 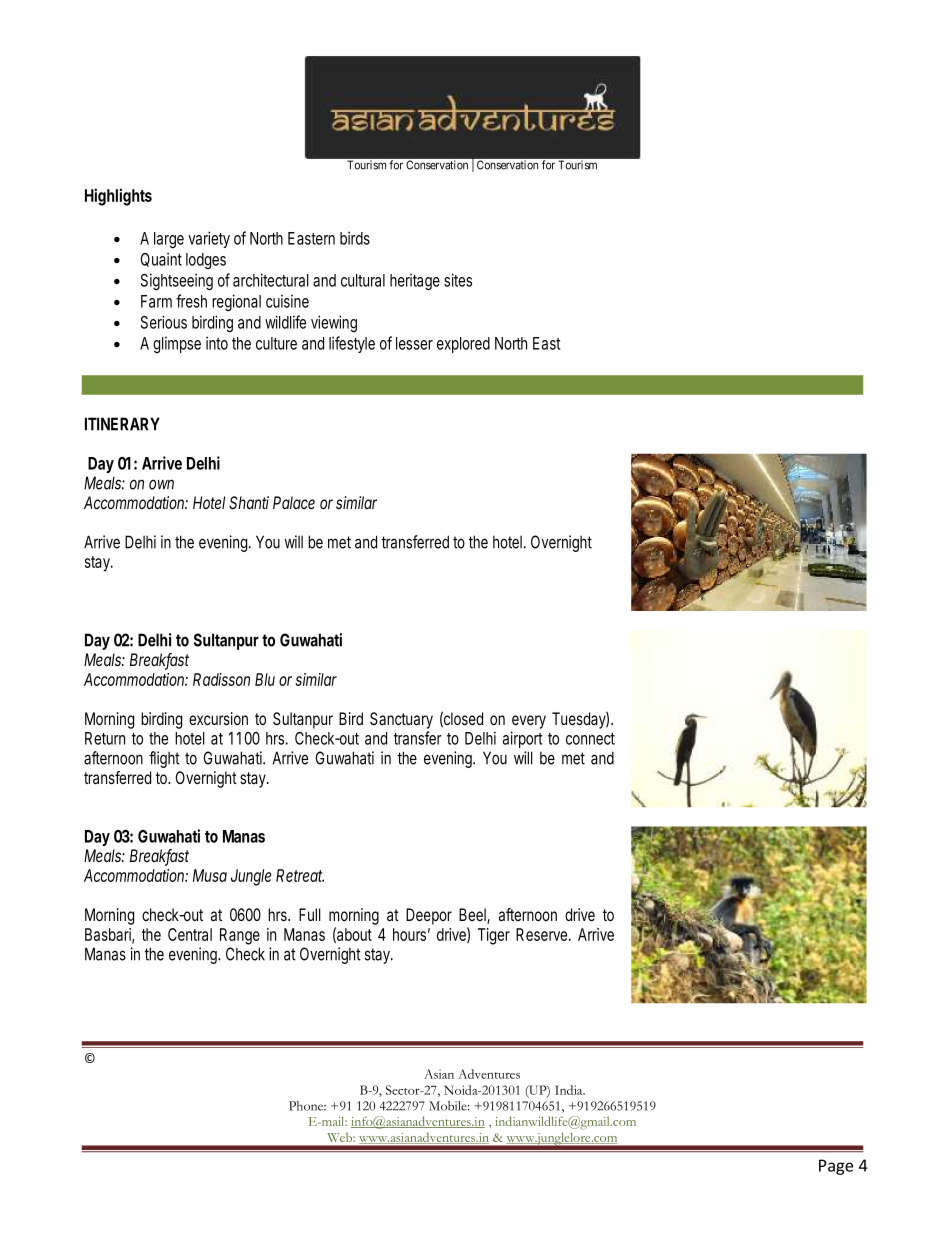 I want to click on Page, so click(x=836, y=1167).
